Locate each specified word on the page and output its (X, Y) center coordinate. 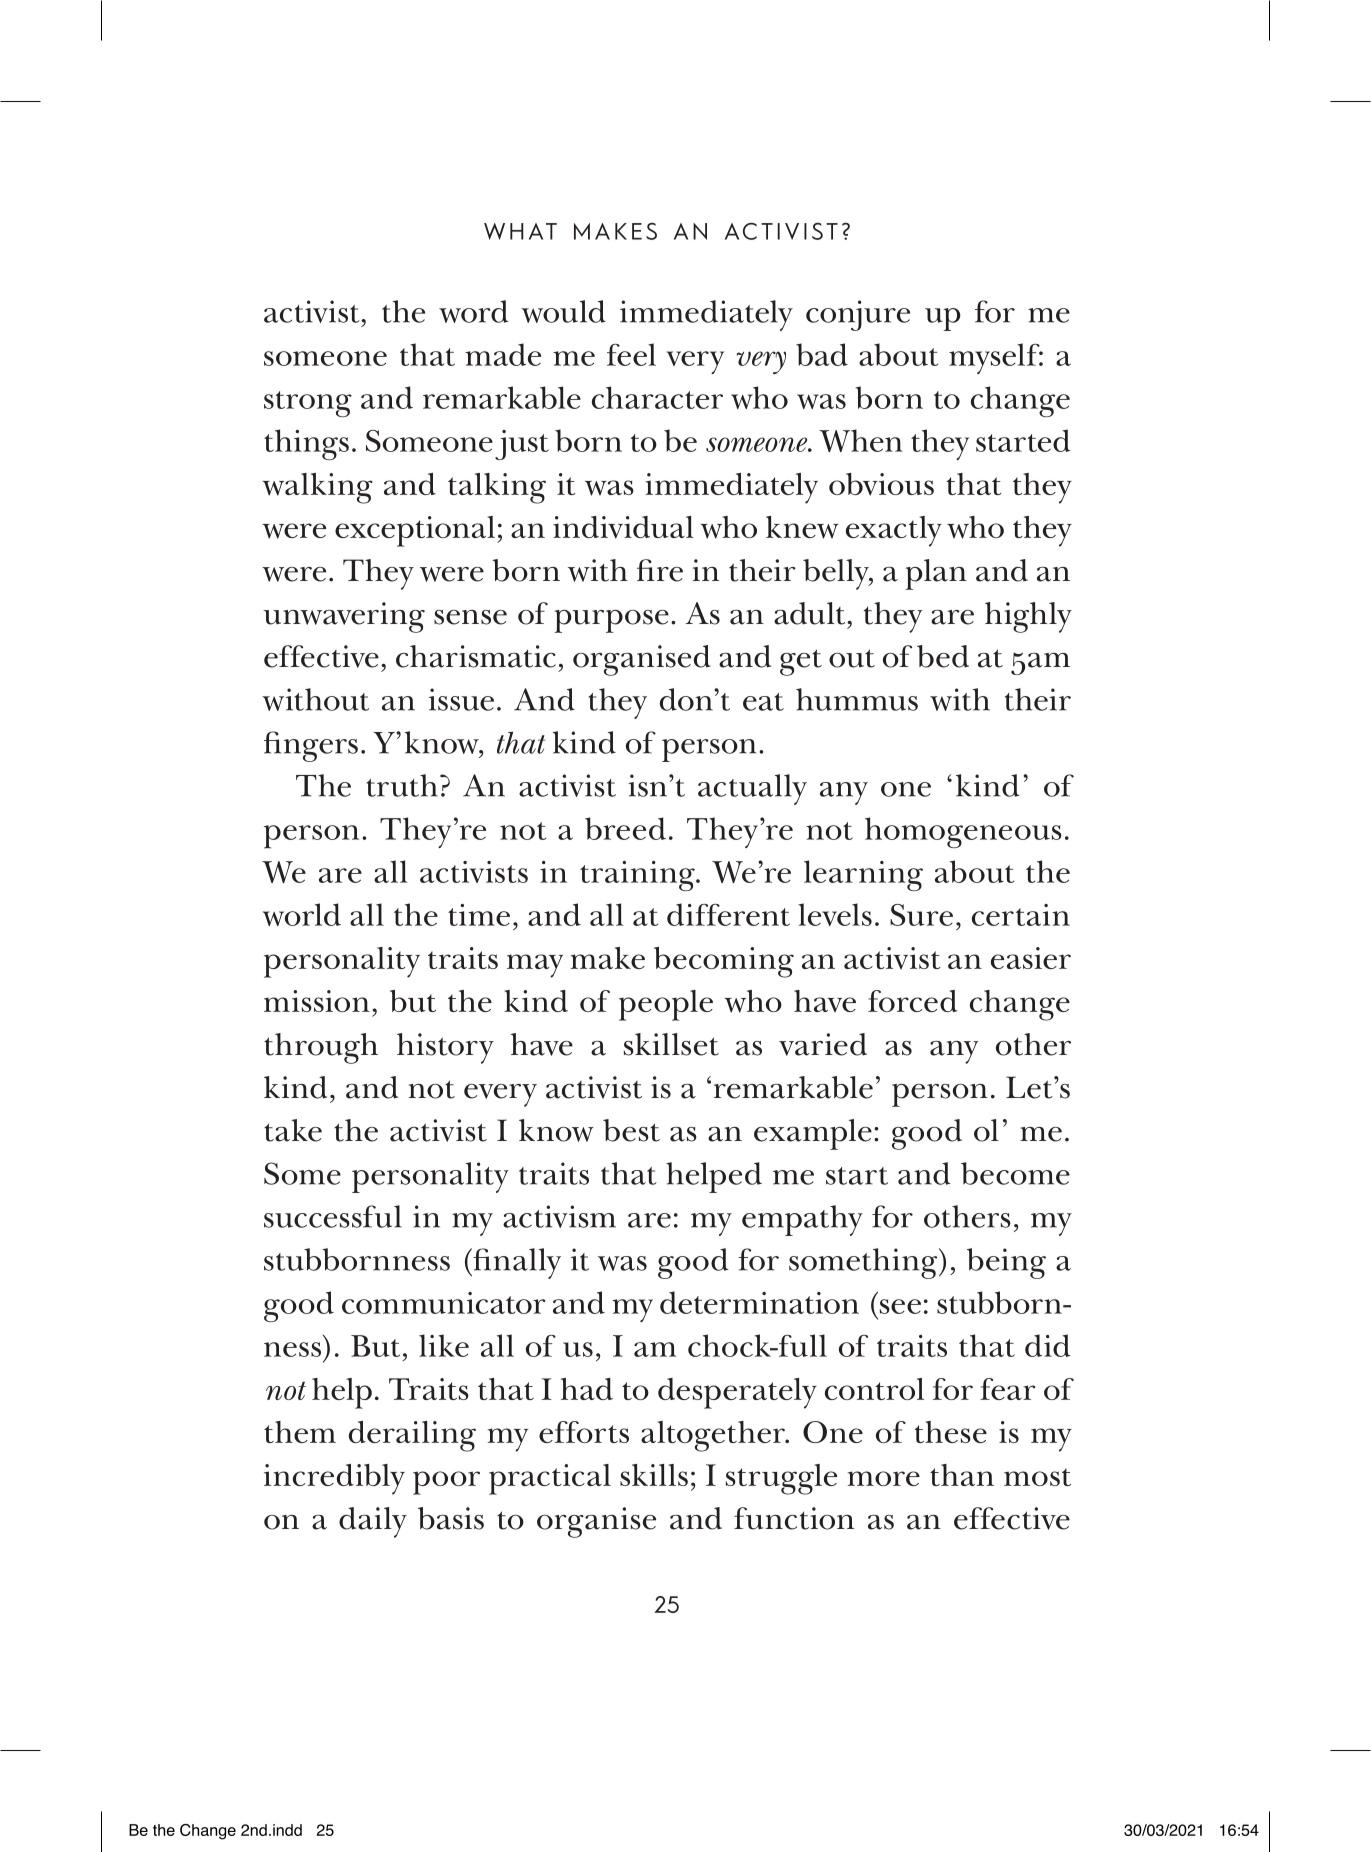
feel (631, 354)
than (962, 1475)
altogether (714, 1436)
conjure (858, 315)
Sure (921, 915)
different (728, 914)
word (474, 311)
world (302, 914)
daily (373, 1522)
